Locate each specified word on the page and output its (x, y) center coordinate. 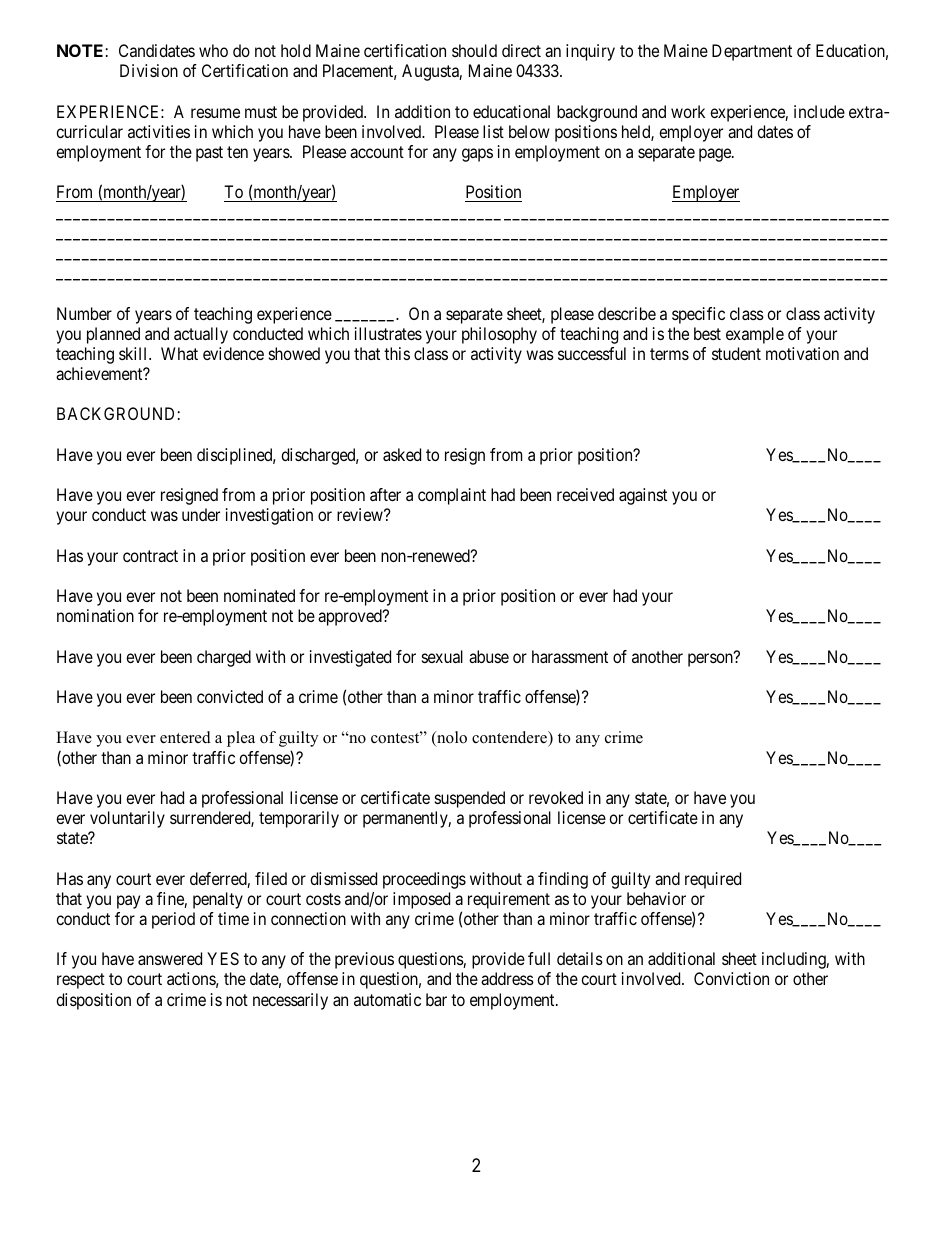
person (711, 660)
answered (170, 958)
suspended (470, 799)
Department (752, 52)
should (474, 50)
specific (698, 315)
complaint (452, 496)
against (643, 496)
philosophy (499, 335)
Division (149, 70)
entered (185, 737)
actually (201, 335)
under (201, 514)
